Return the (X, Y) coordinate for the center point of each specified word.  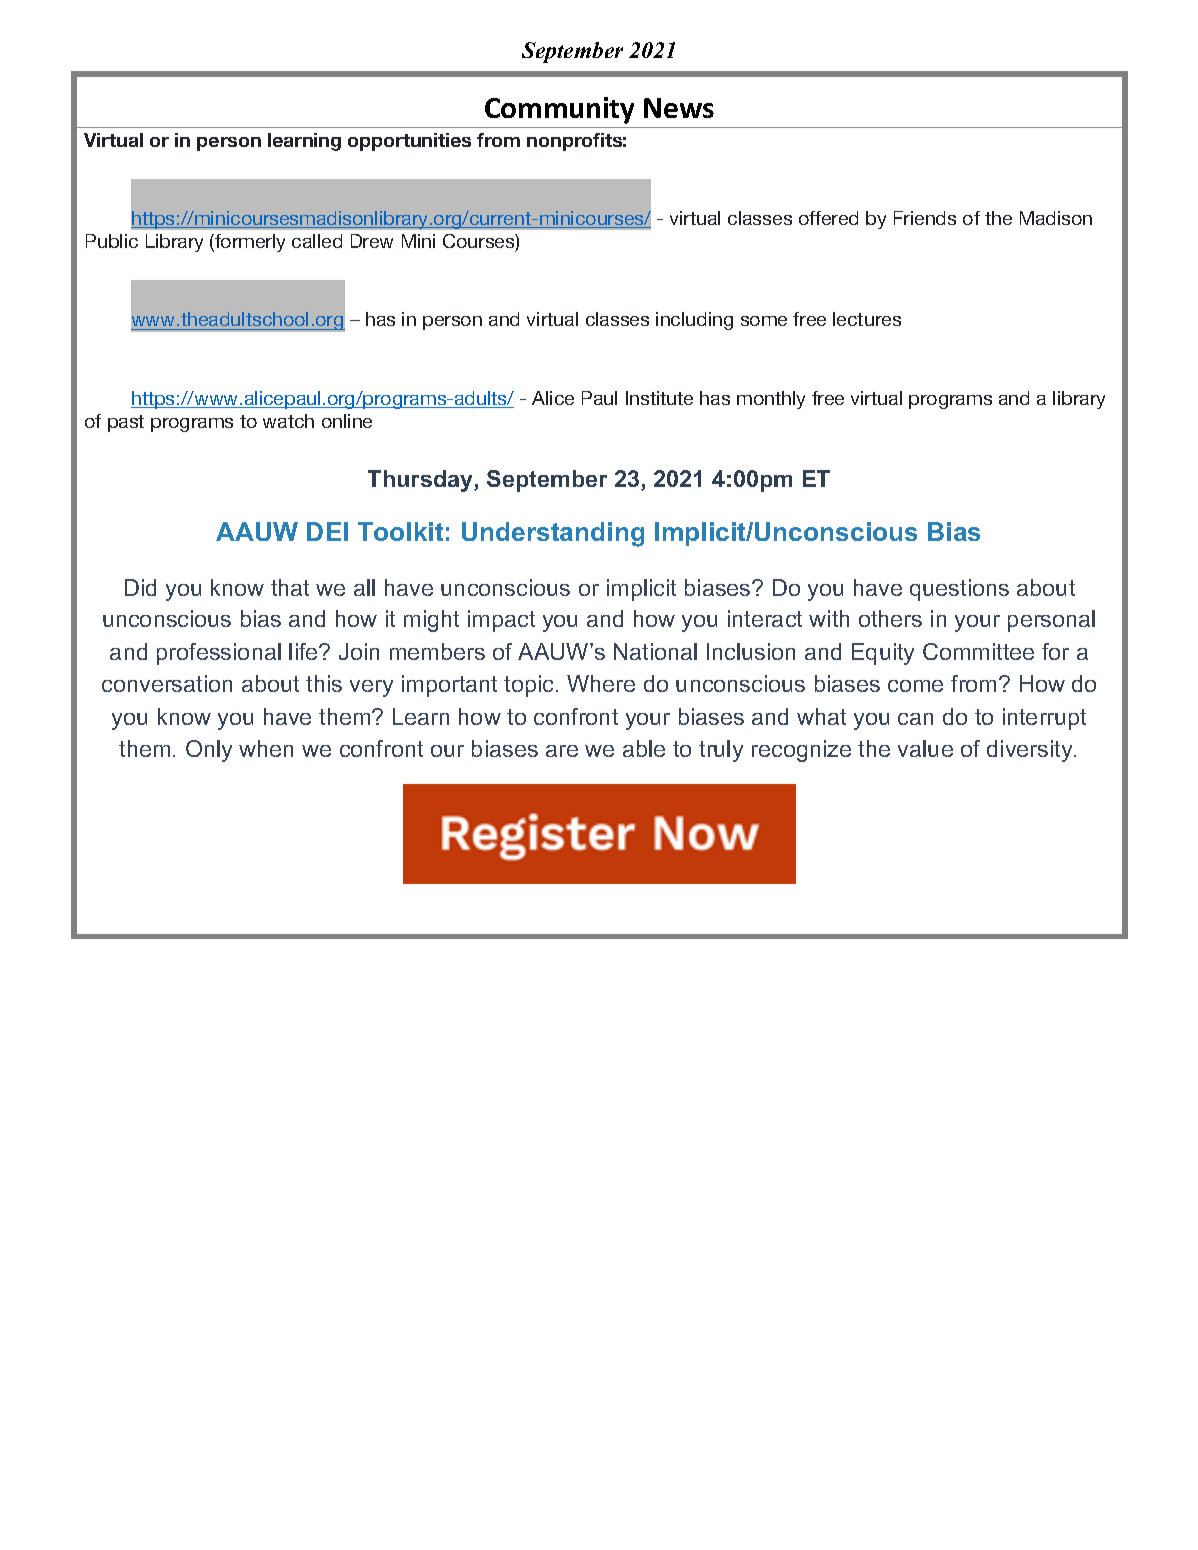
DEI (327, 531)
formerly (249, 243)
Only (209, 751)
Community (559, 110)
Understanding (553, 534)
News (679, 108)
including (694, 321)
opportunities (409, 142)
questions (959, 590)
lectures (867, 319)
